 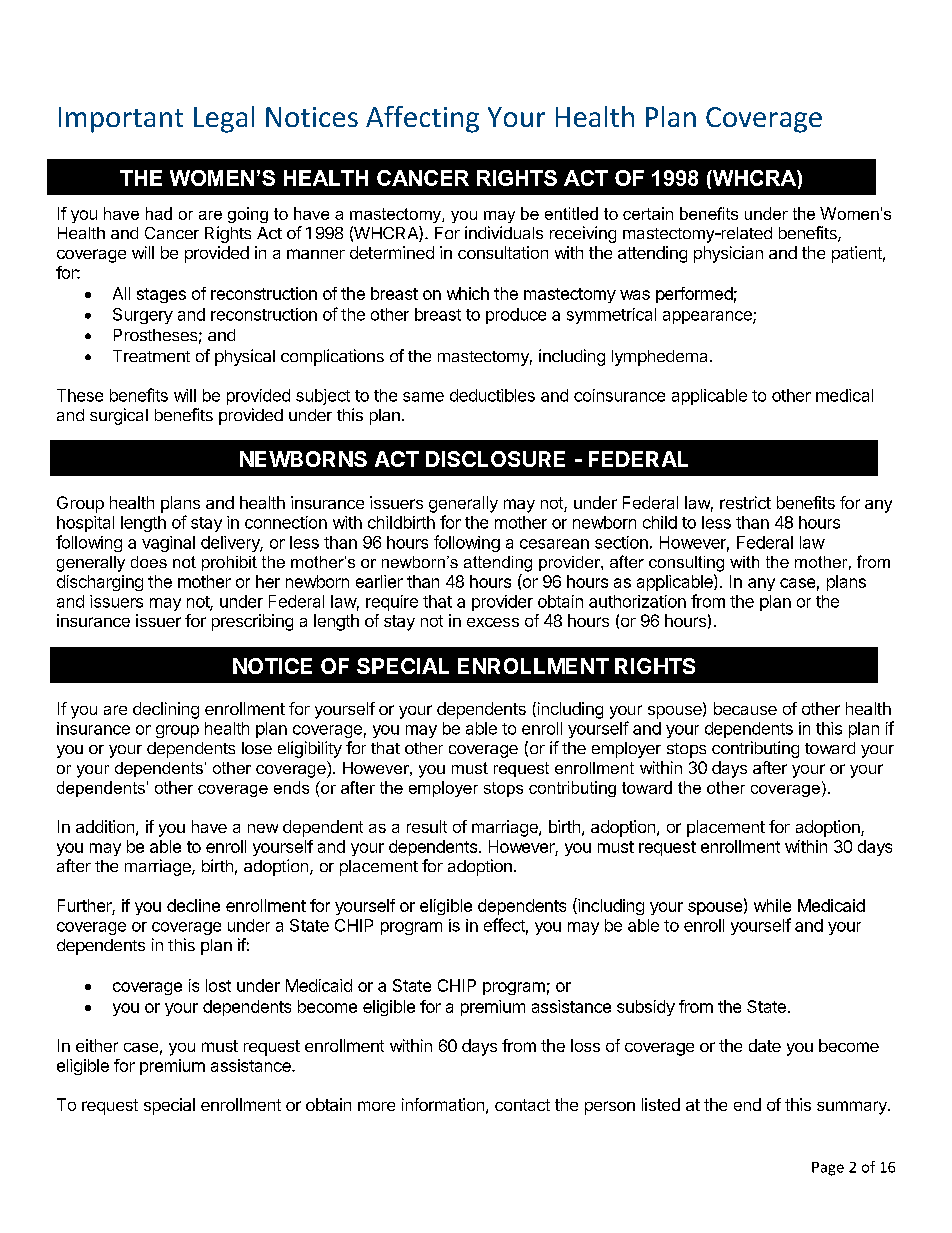 What do you see at coordinates (772, 905) in the screenshot?
I see `while` at bounding box center [772, 905].
